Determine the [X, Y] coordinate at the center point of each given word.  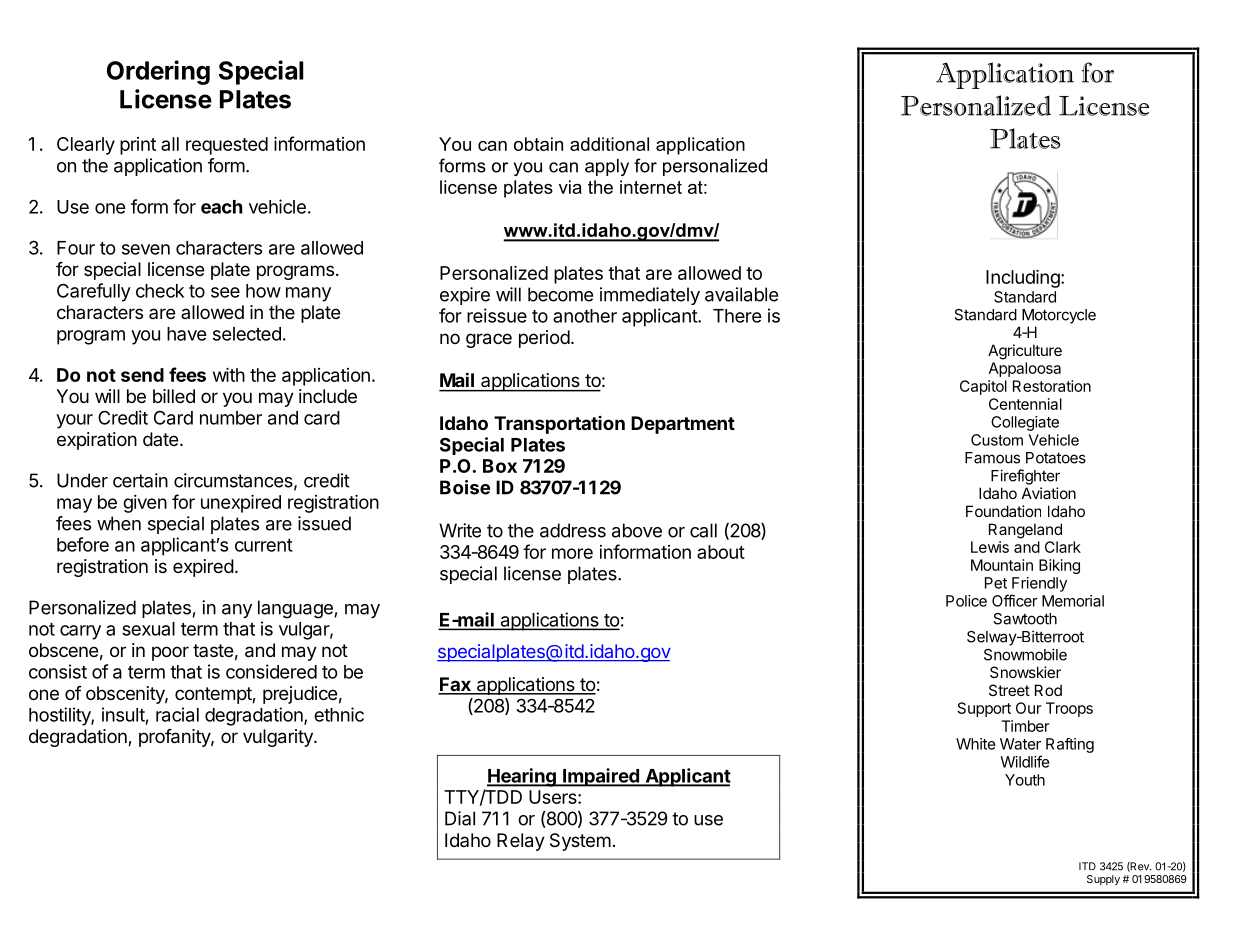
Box [500, 466]
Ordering [158, 72]
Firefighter [1025, 477]
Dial [460, 818]
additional [609, 144]
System [580, 842]
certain [140, 480]
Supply [1103, 880]
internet [651, 187]
